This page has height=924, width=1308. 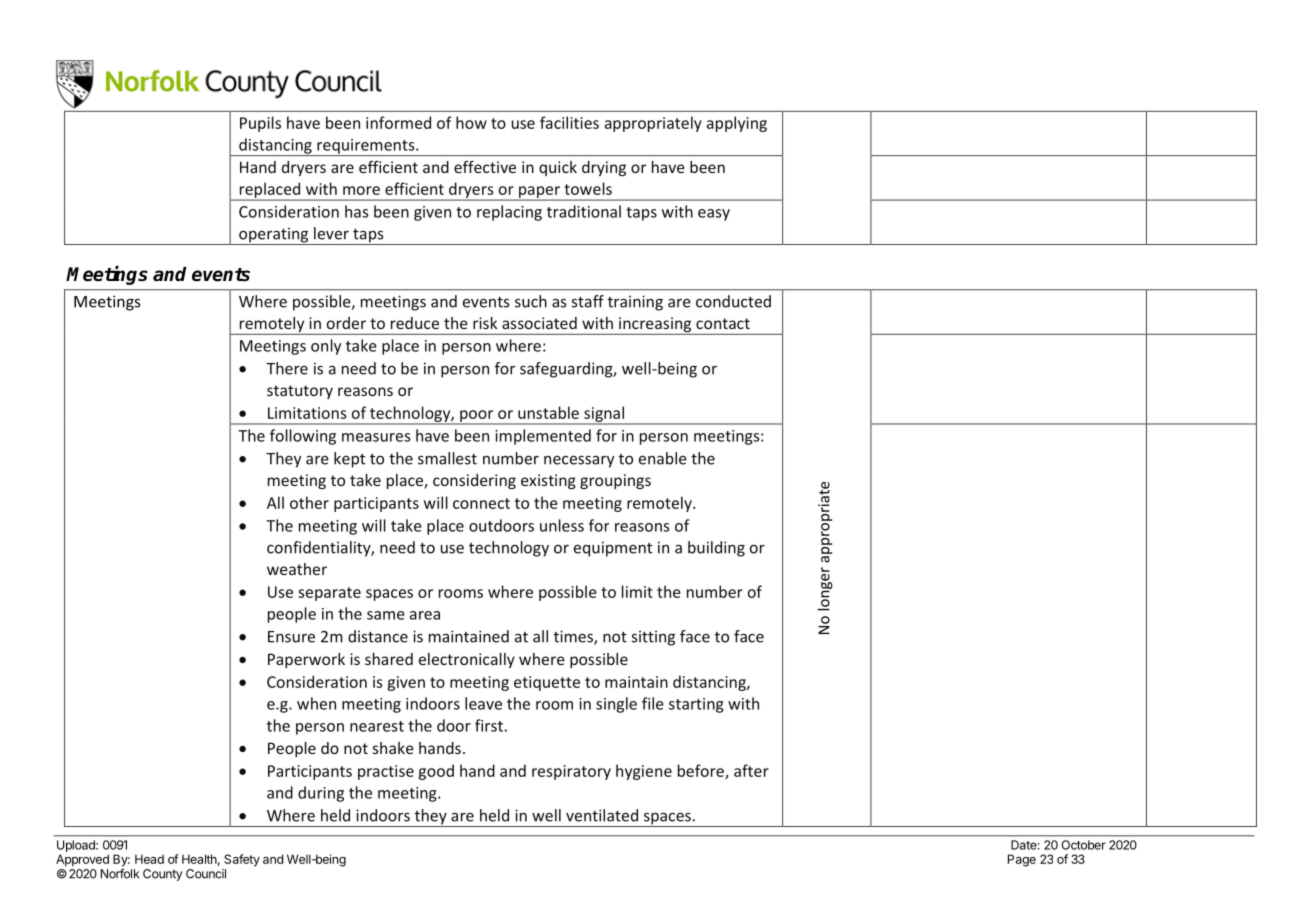 What do you see at coordinates (569, 122) in the page?
I see `facilities` at bounding box center [569, 122].
